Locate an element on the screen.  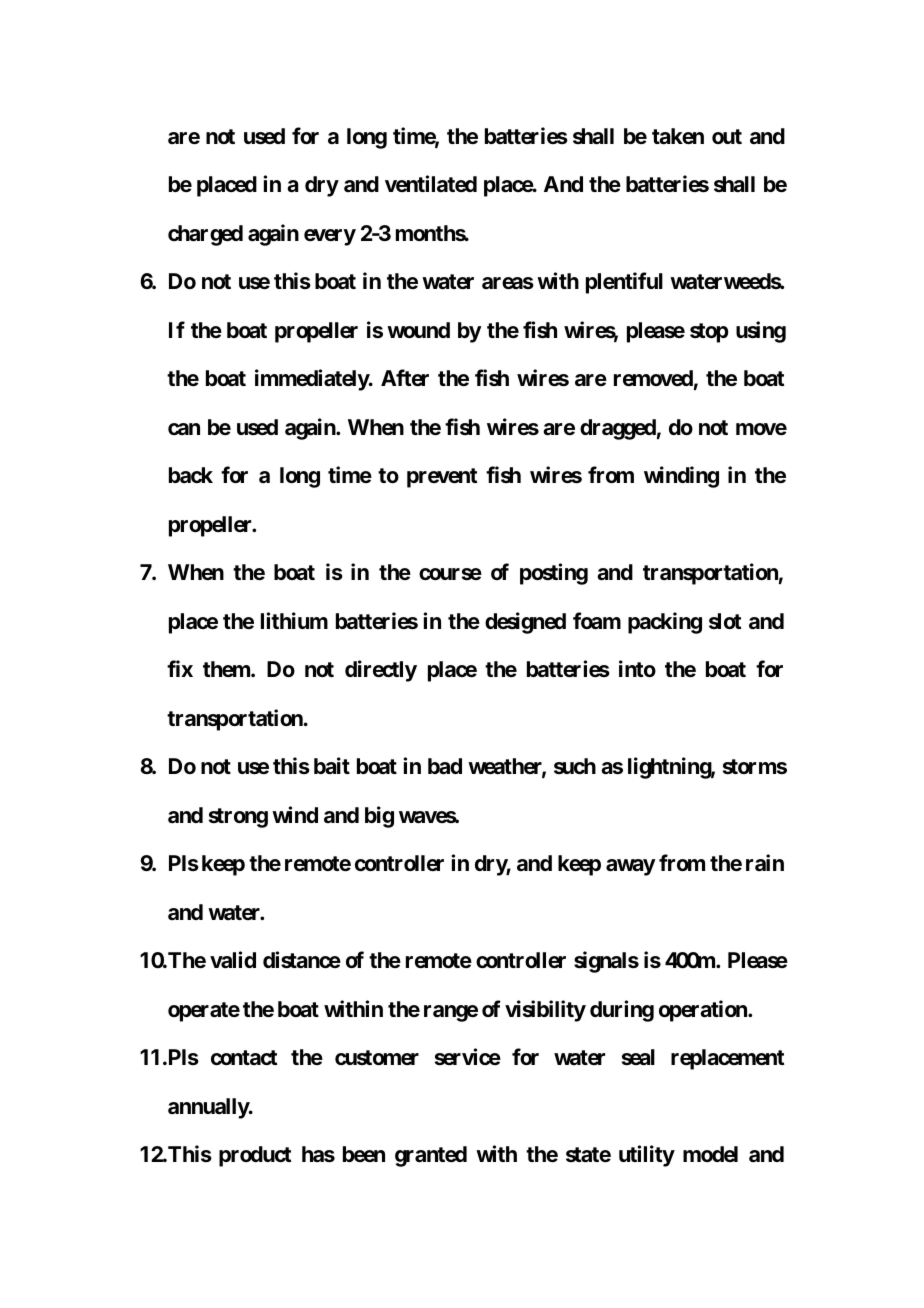
taken is located at coordinates (678, 136).
